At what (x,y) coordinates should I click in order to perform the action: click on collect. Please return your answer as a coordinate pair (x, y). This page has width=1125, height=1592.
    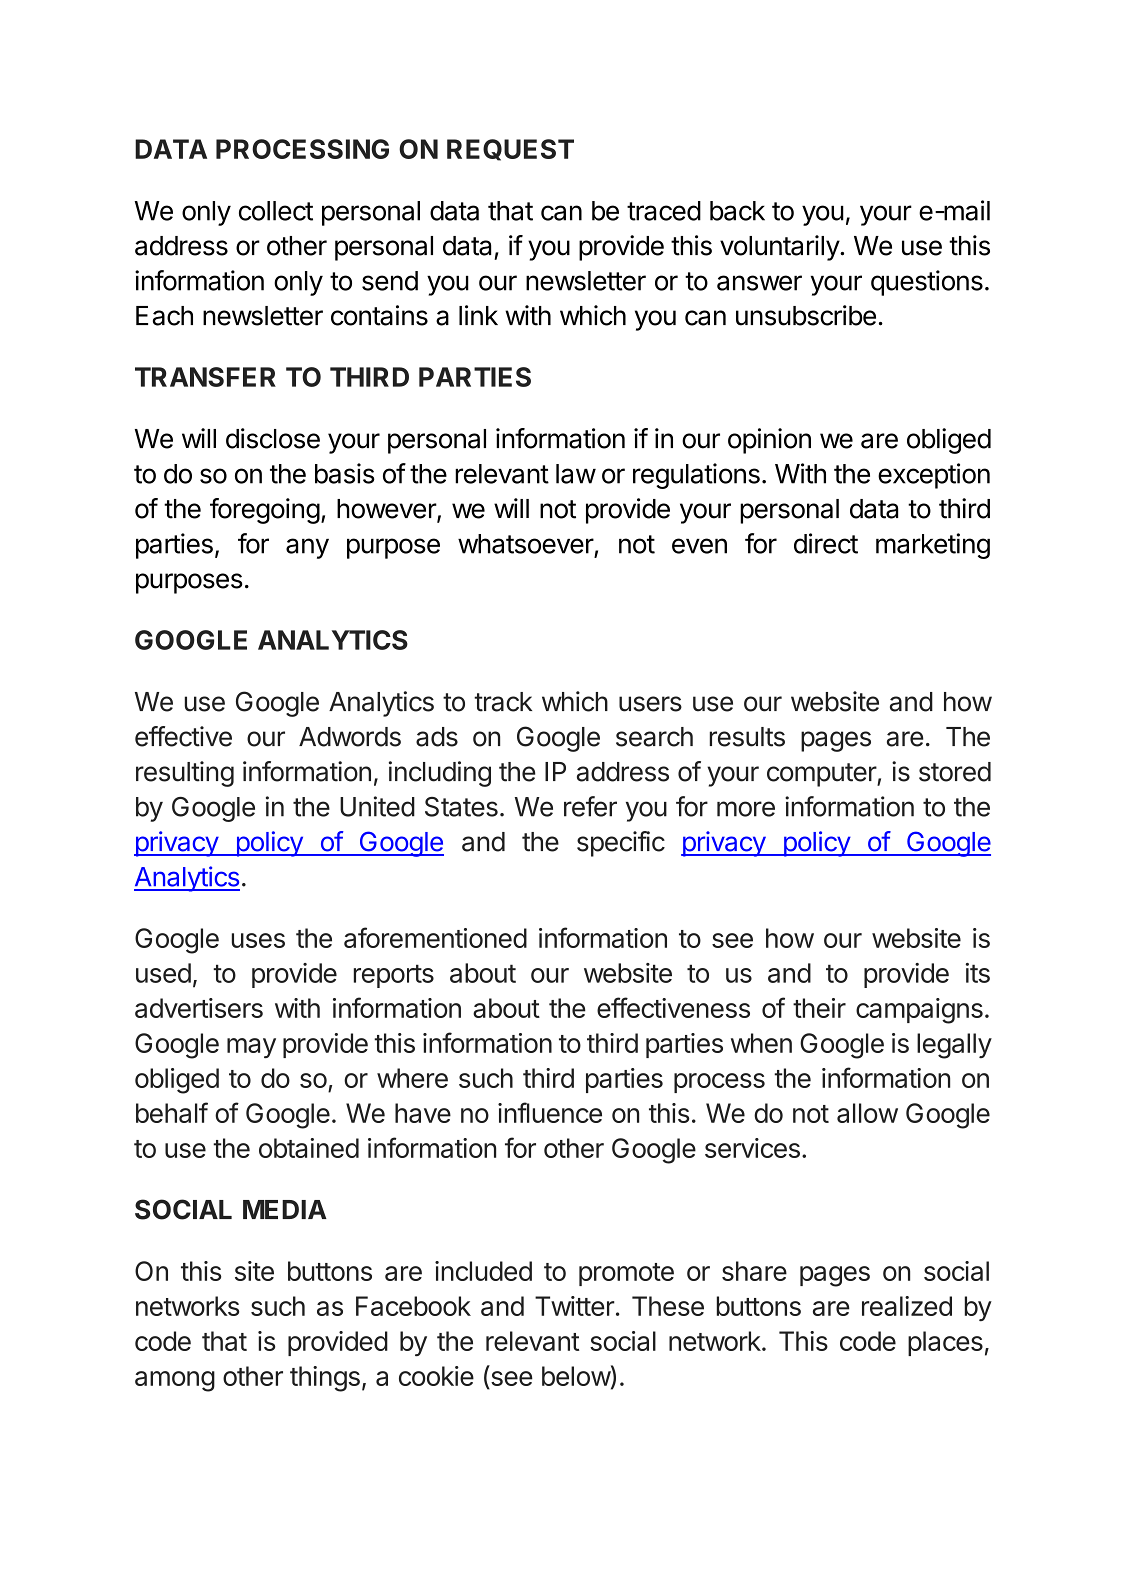
    Looking at the image, I should click on (276, 211).
